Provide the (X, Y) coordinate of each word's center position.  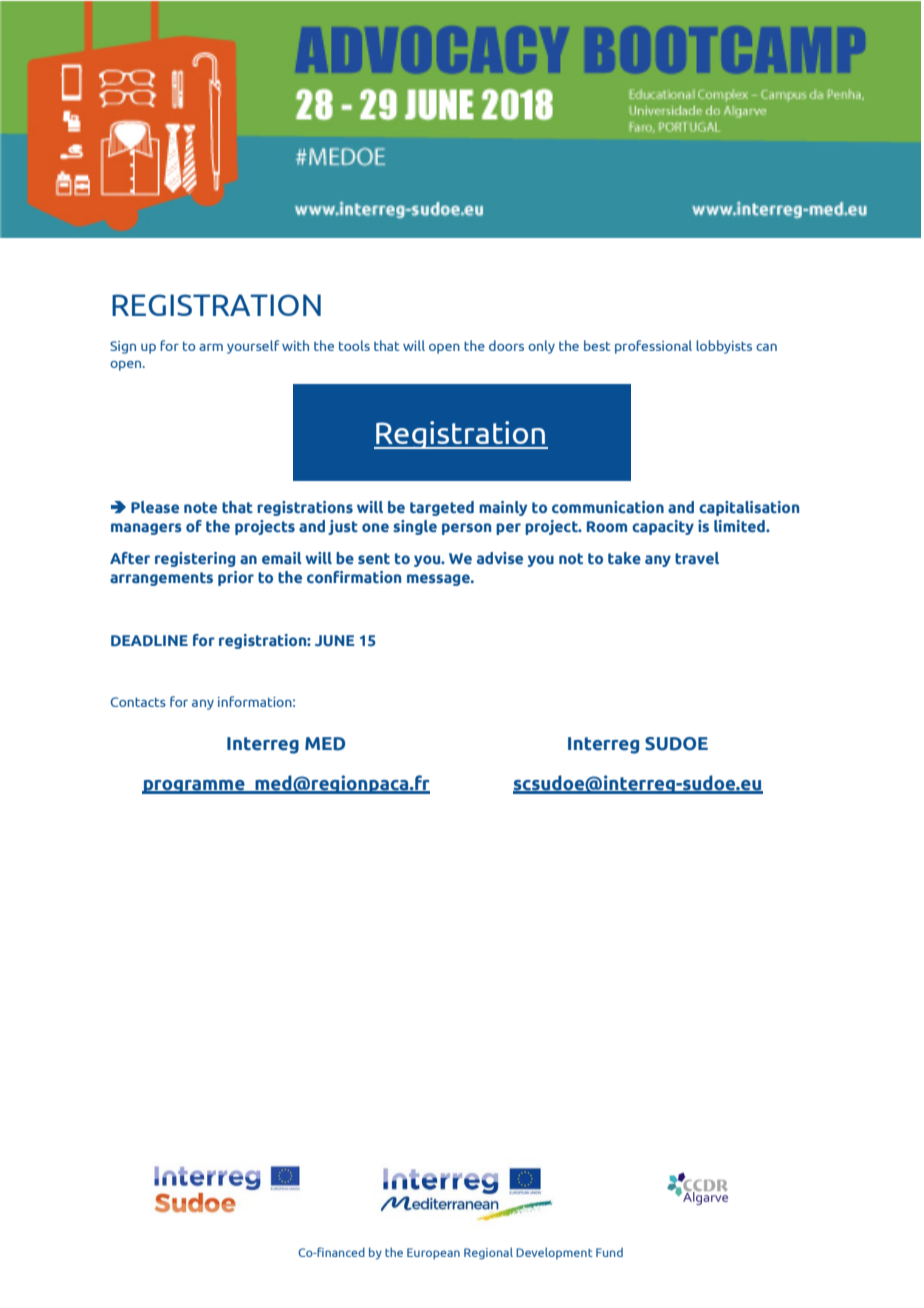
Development (554, 1253)
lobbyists (724, 347)
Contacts (138, 702)
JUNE (335, 640)
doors (506, 345)
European (433, 1254)
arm (211, 347)
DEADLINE (149, 640)
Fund (609, 1252)
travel (697, 558)
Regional (488, 1253)
